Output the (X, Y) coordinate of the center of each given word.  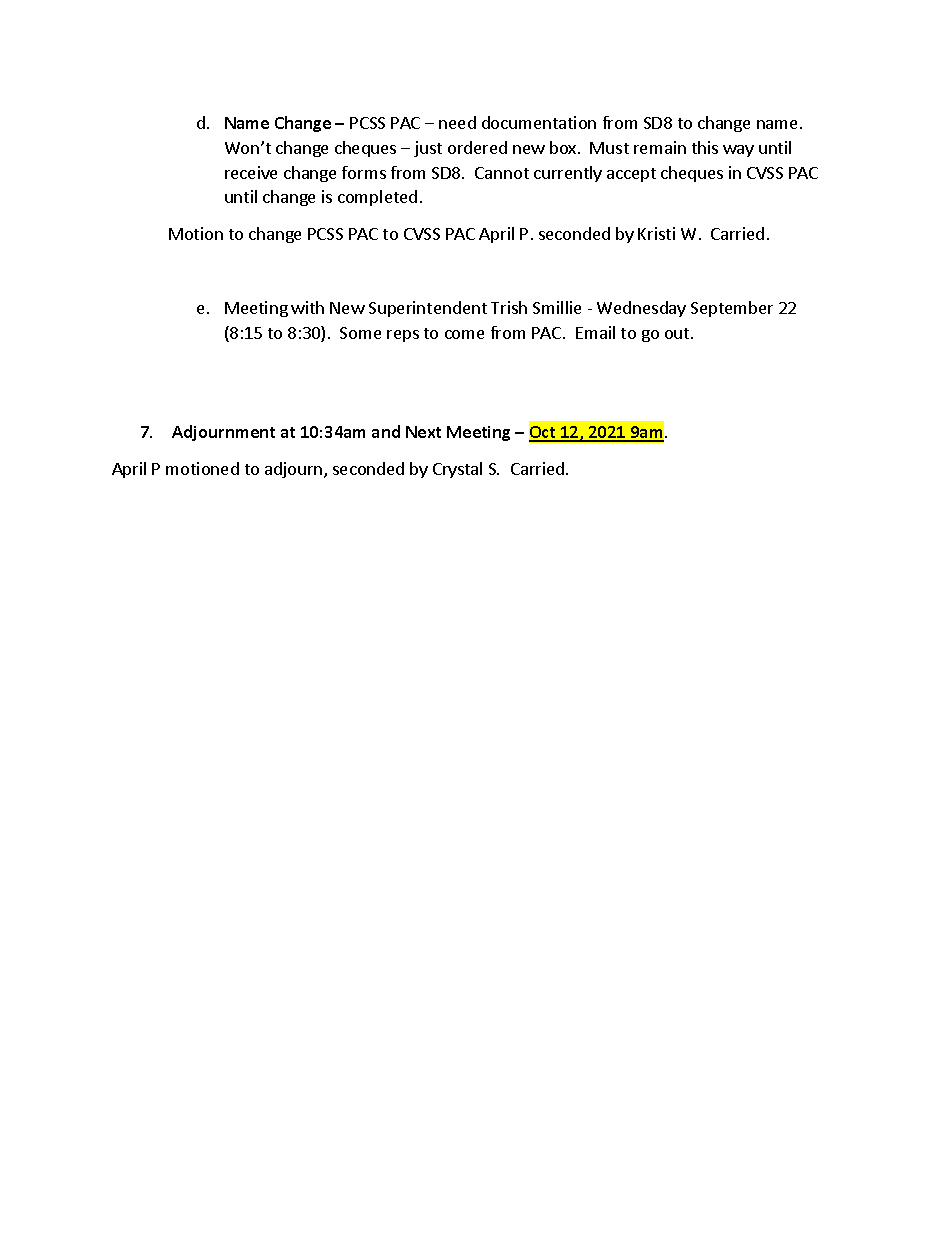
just (428, 149)
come (464, 334)
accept (631, 175)
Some (360, 333)
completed (377, 198)
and (386, 431)
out (678, 333)
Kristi (656, 233)
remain (660, 147)
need (457, 122)
